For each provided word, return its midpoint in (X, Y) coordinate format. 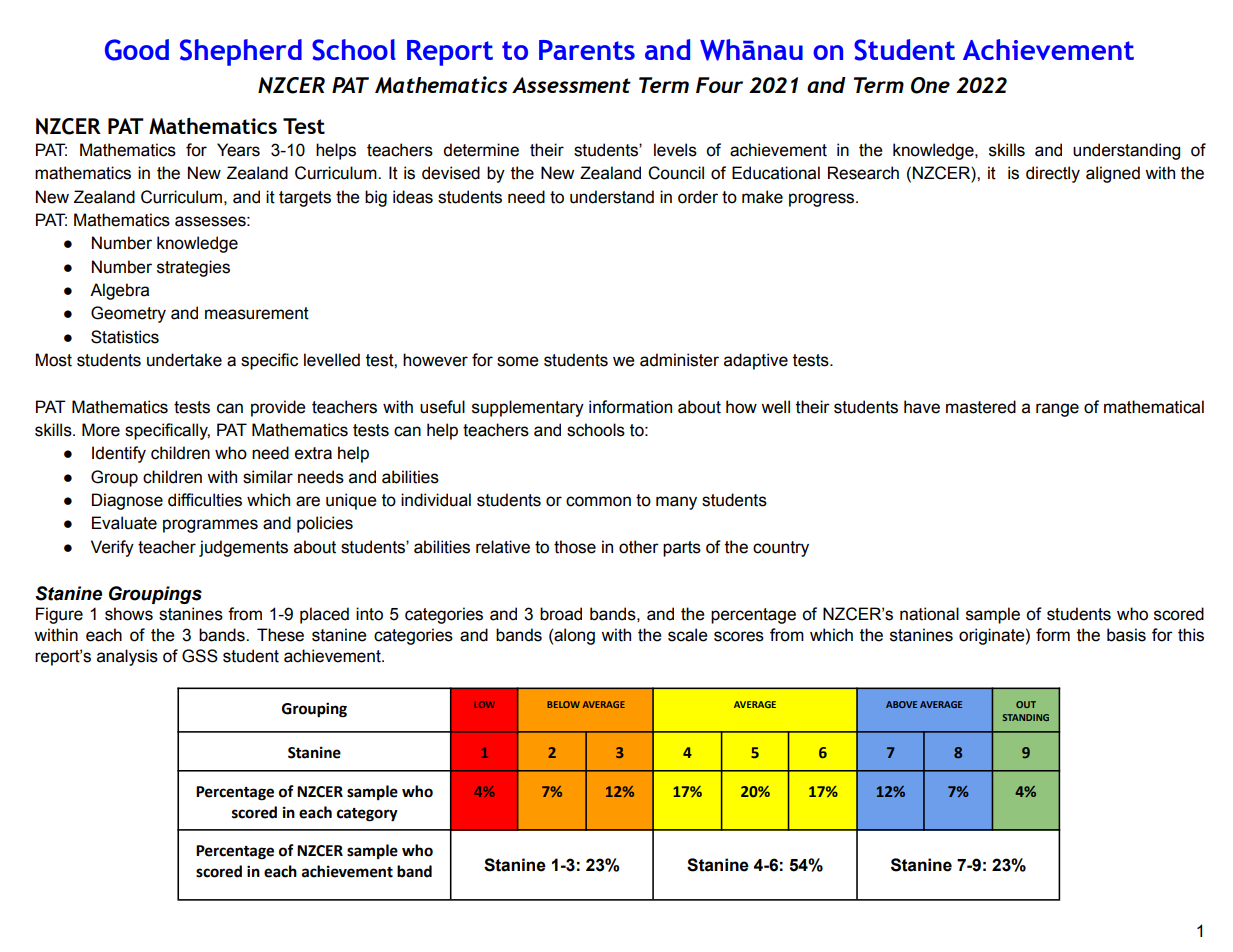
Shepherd (241, 52)
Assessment (571, 85)
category (367, 815)
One (930, 85)
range (1057, 410)
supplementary (528, 408)
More (101, 430)
